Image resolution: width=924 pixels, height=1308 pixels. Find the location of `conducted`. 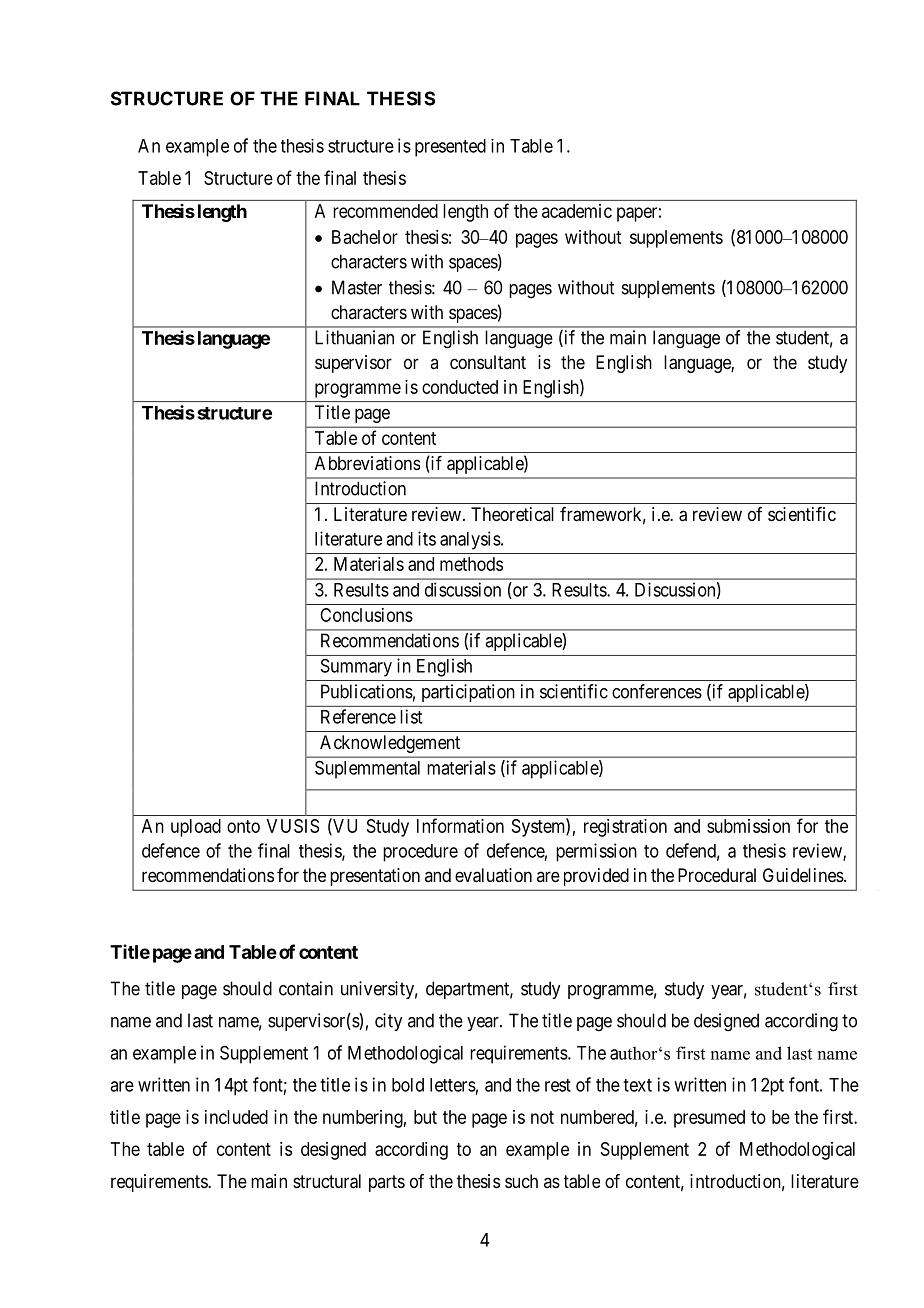

conducted is located at coordinates (460, 387).
